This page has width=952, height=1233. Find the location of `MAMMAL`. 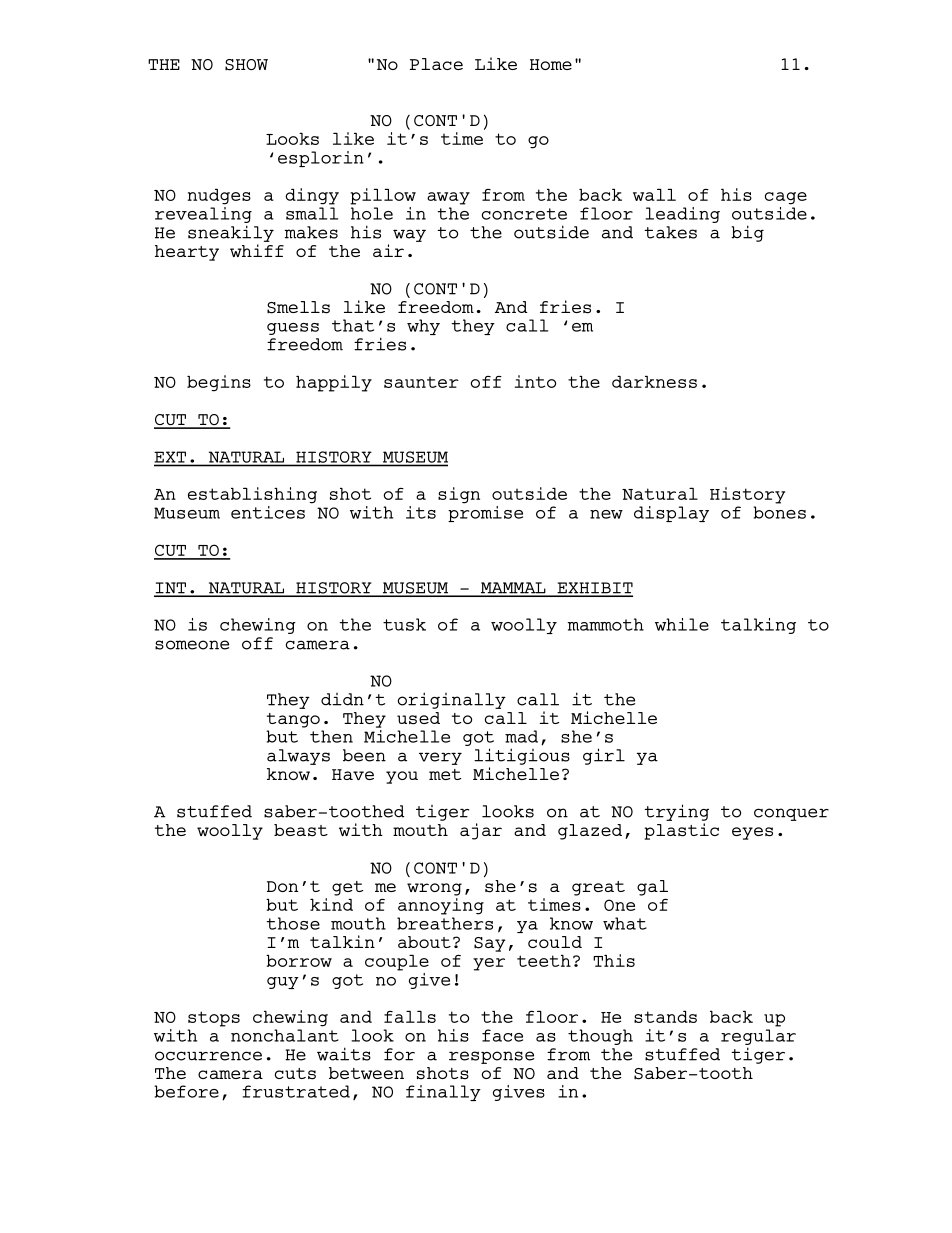

MAMMAL is located at coordinates (513, 589).
